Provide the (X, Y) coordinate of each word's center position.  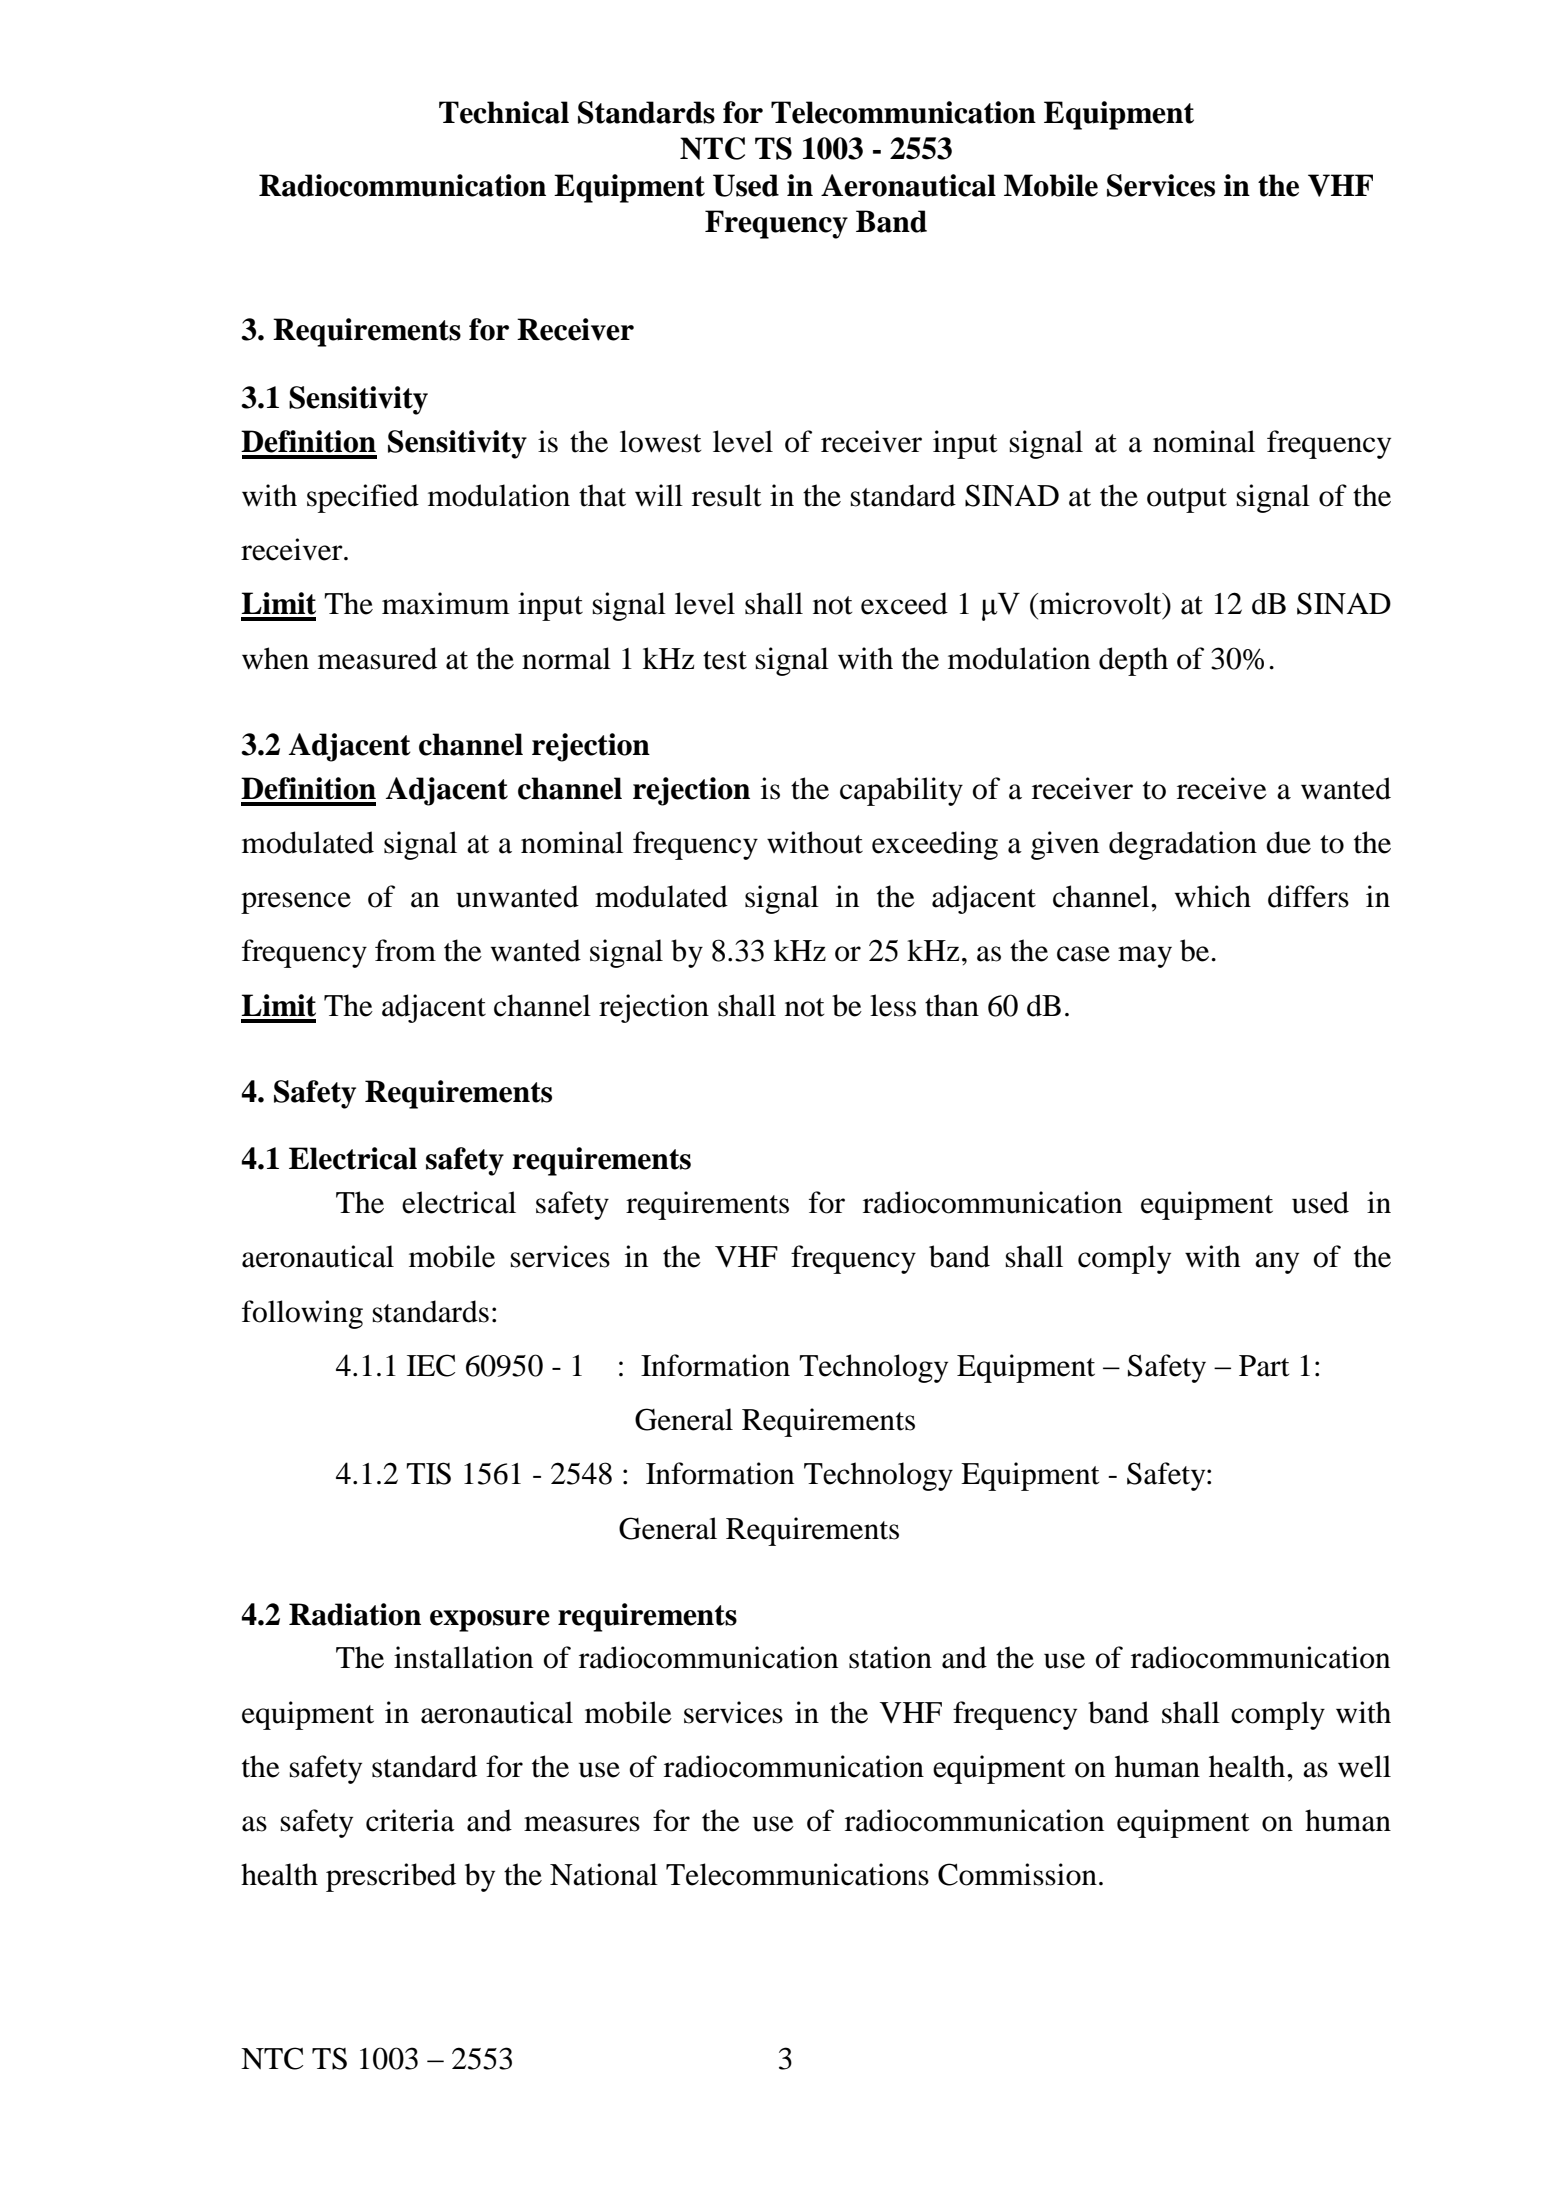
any (1277, 1263)
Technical (504, 112)
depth (1133, 661)
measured (377, 658)
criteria (410, 1820)
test (725, 660)
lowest (660, 441)
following (302, 1314)
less (893, 1005)
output (1187, 500)
